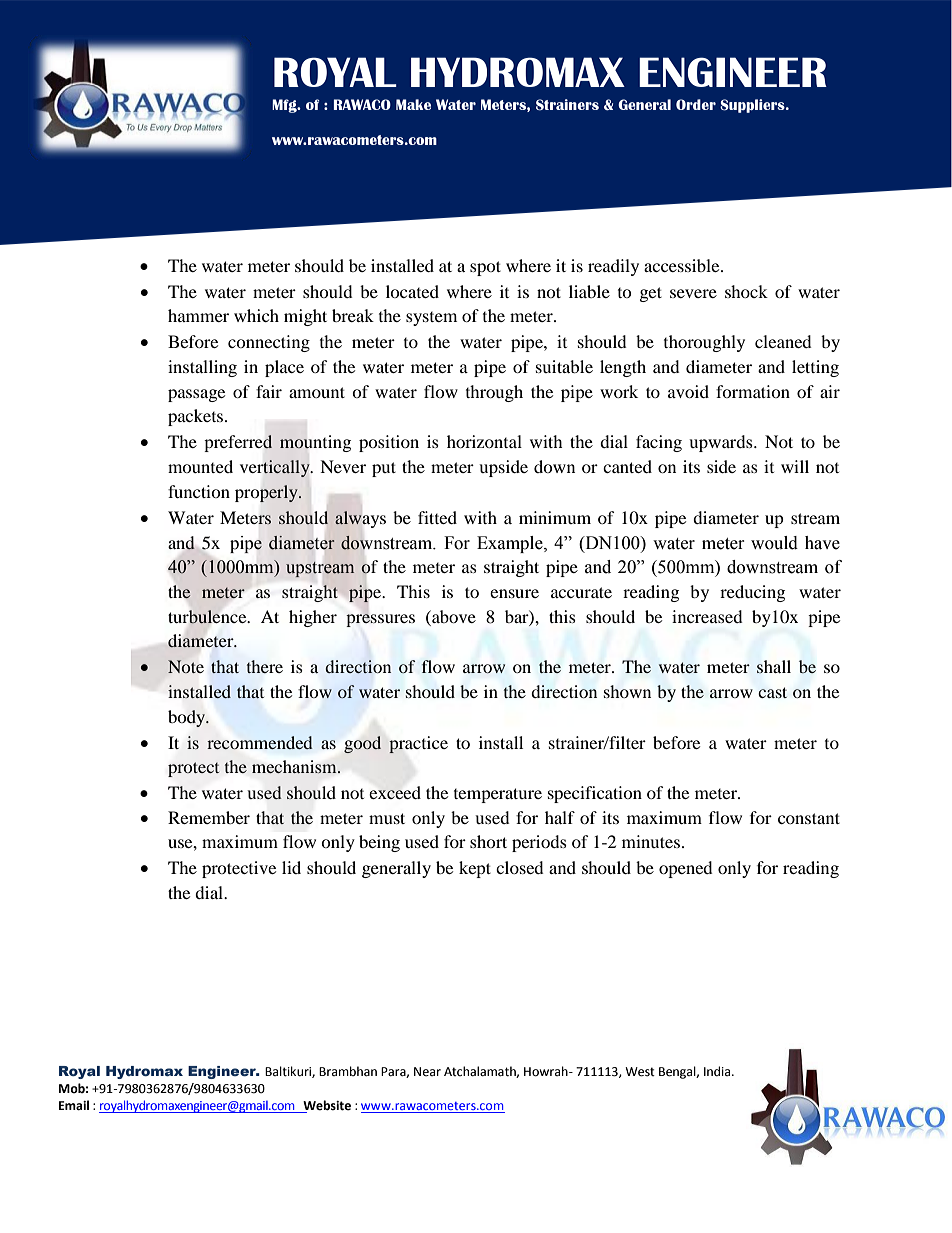  Describe the element at coordinates (696, 104) in the screenshot. I see `Order` at that location.
